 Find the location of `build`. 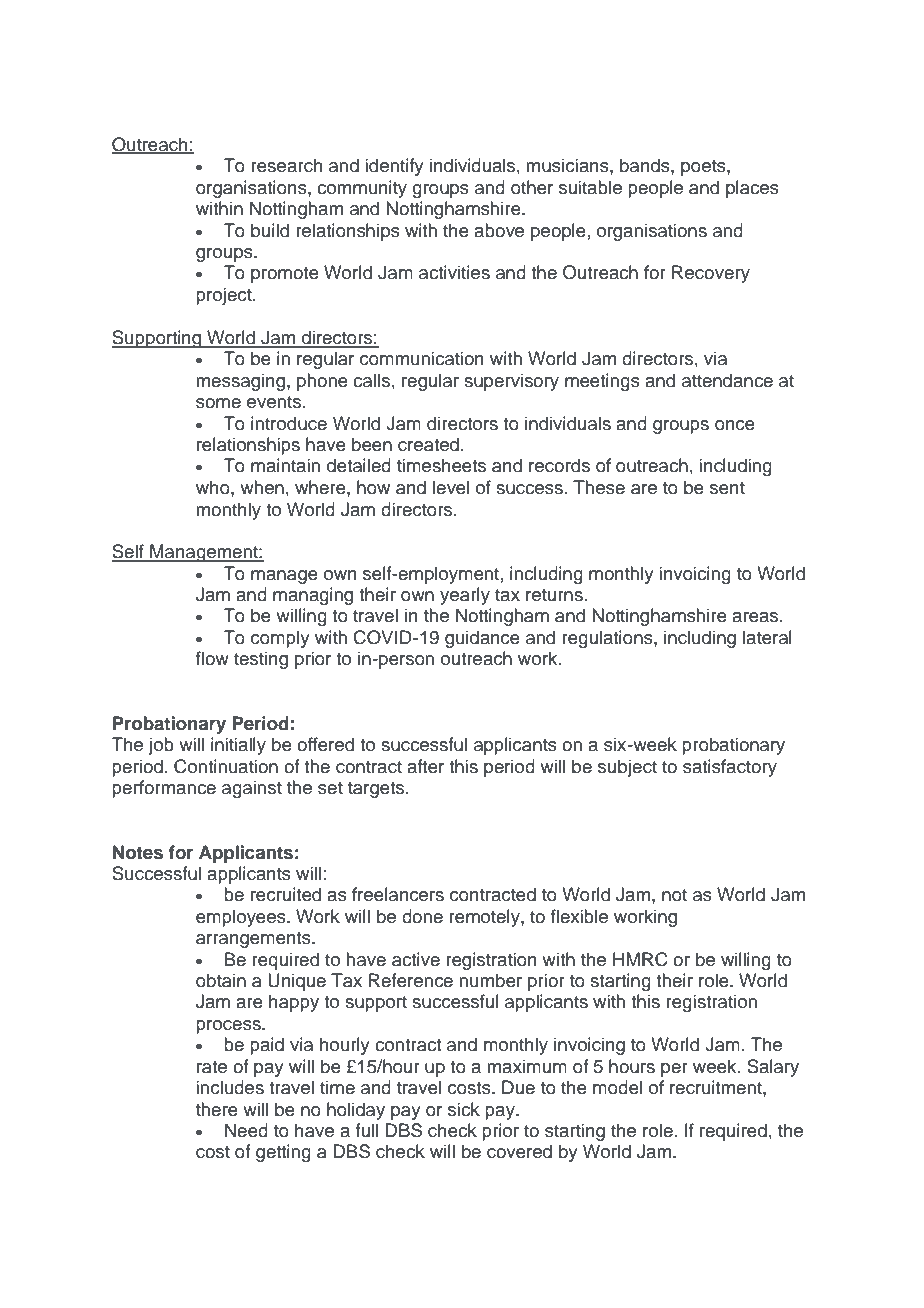

build is located at coordinates (270, 230).
